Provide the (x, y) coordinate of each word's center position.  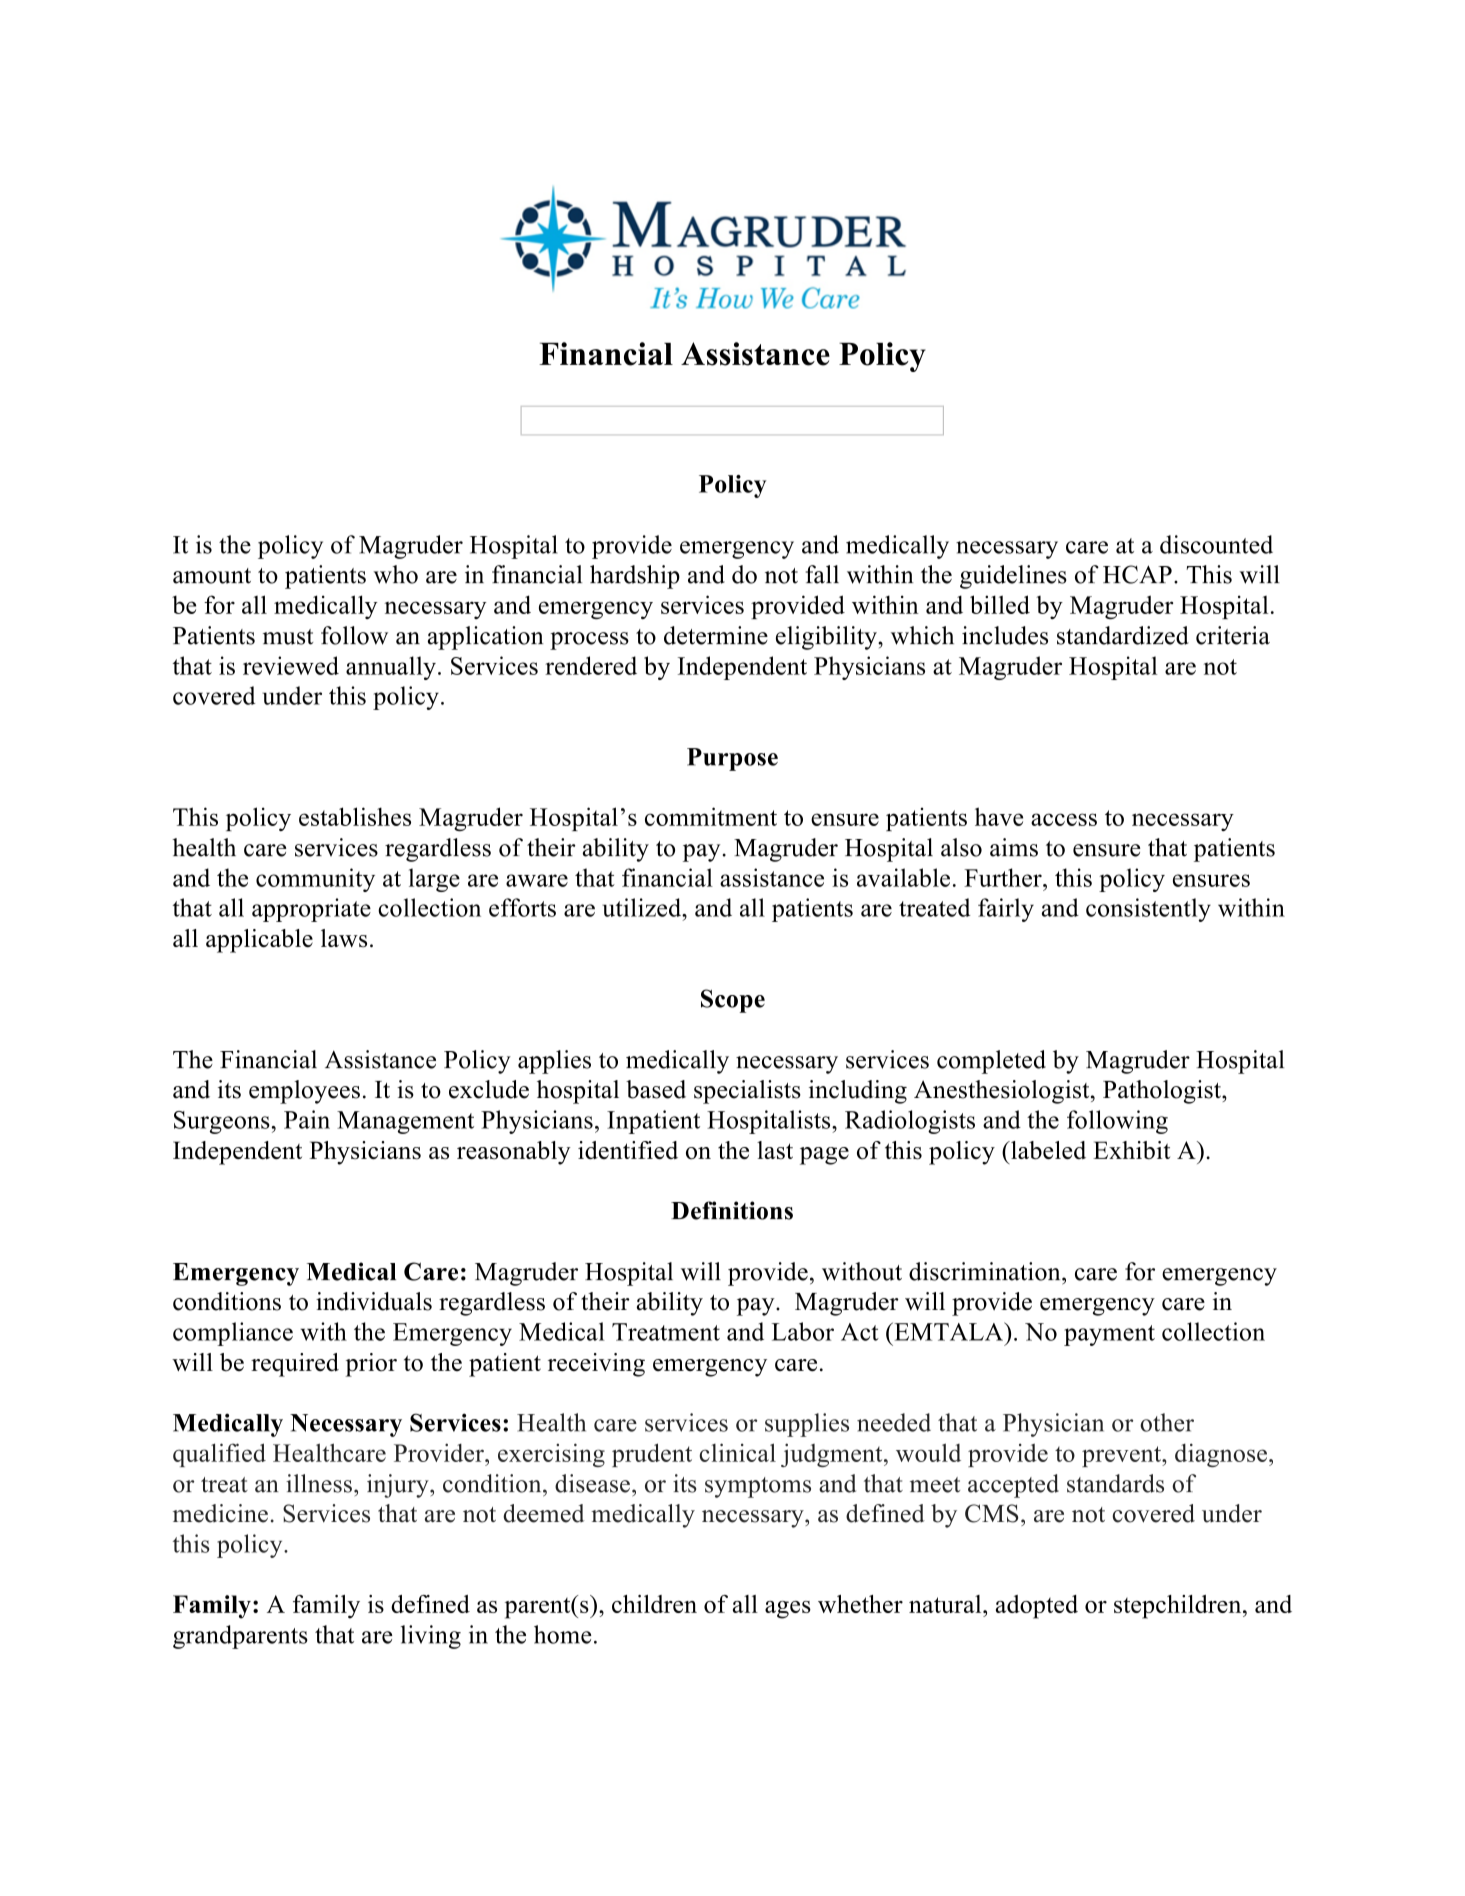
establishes (355, 816)
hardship (635, 577)
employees (304, 1092)
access (1064, 819)
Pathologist (1163, 1092)
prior (371, 1365)
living (431, 1637)
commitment (711, 816)
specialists (747, 1092)
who (395, 574)
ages (788, 1610)
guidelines (1013, 577)
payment (1109, 1335)
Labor (803, 1331)
